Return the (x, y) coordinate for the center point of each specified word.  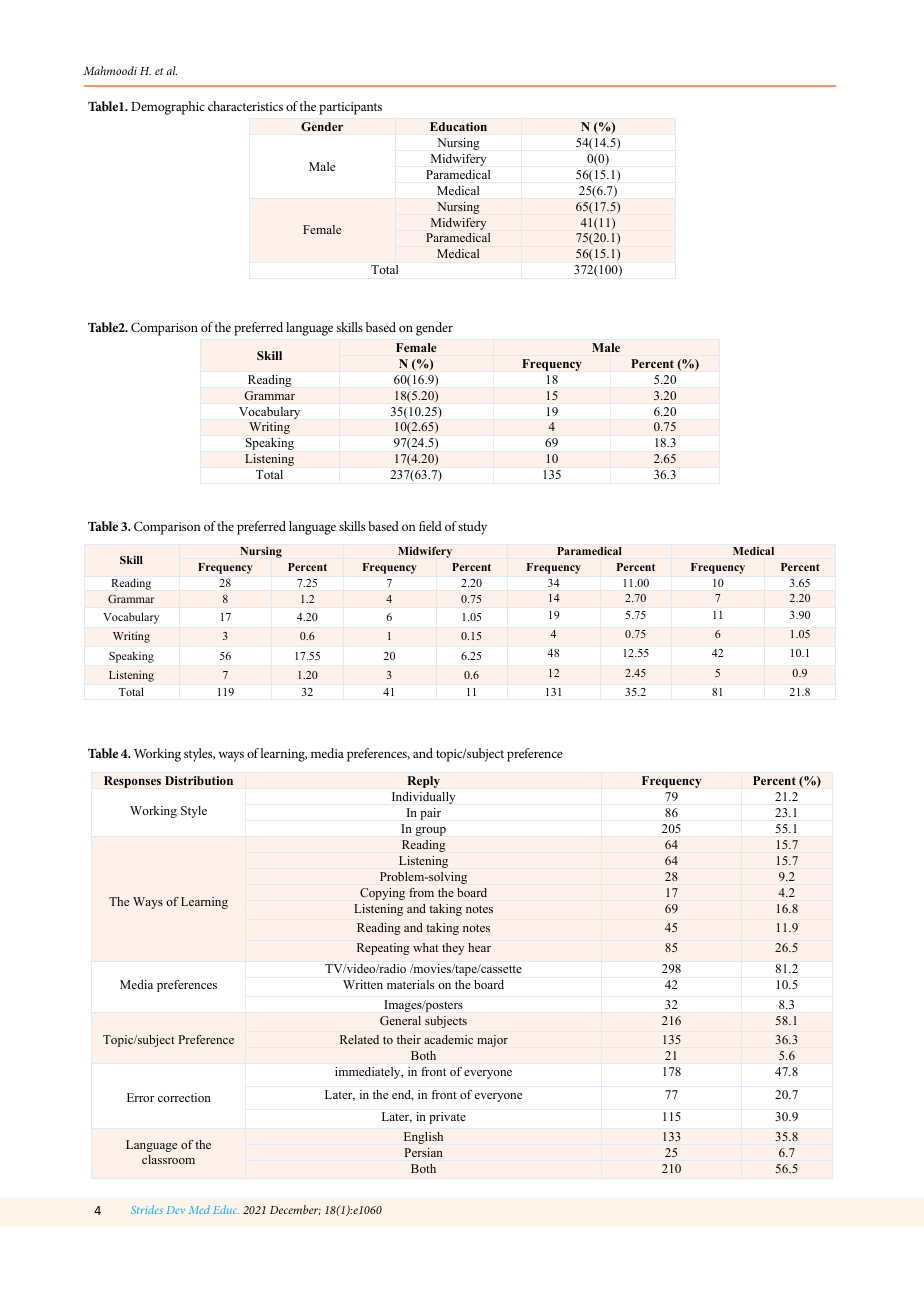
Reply (423, 782)
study (472, 528)
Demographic (168, 108)
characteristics (245, 106)
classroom (168, 1159)
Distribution (199, 780)
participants (350, 108)
